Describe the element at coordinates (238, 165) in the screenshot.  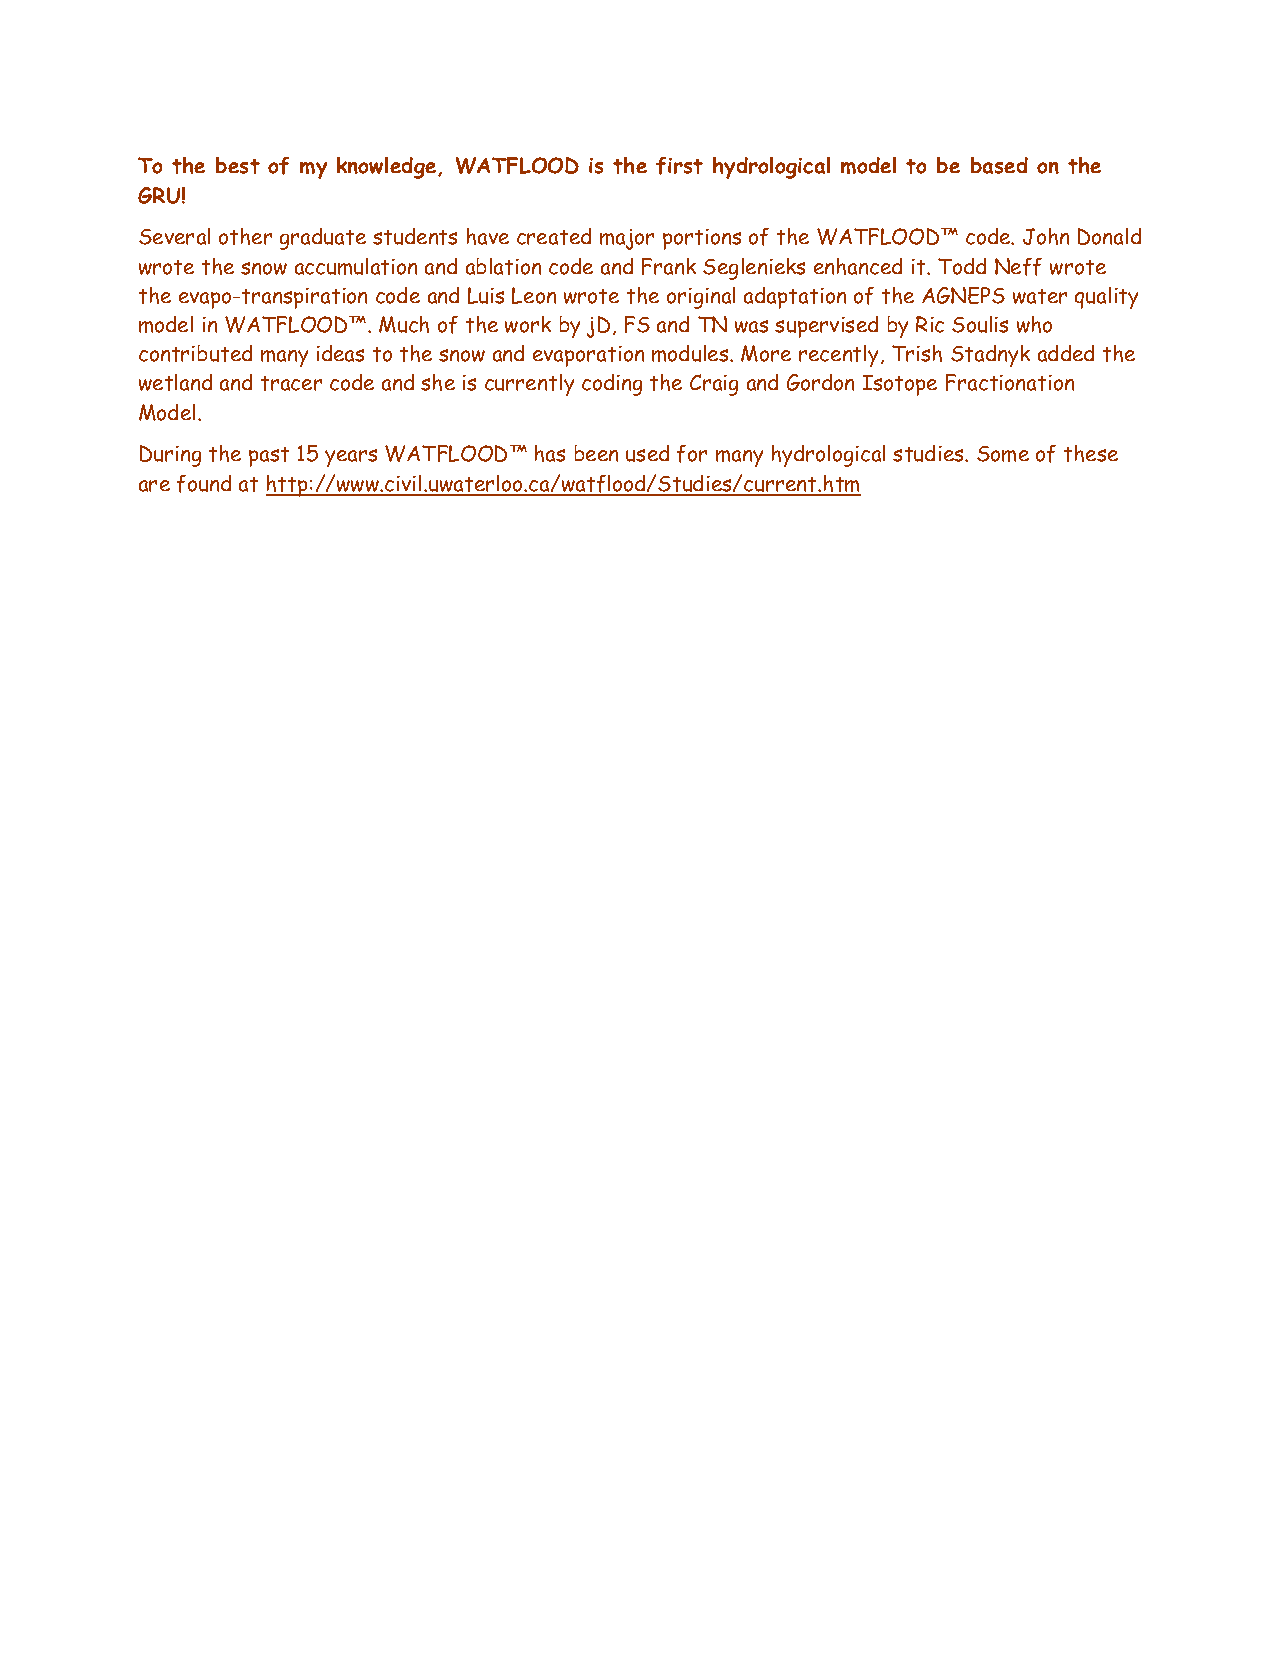
I see `best` at that location.
